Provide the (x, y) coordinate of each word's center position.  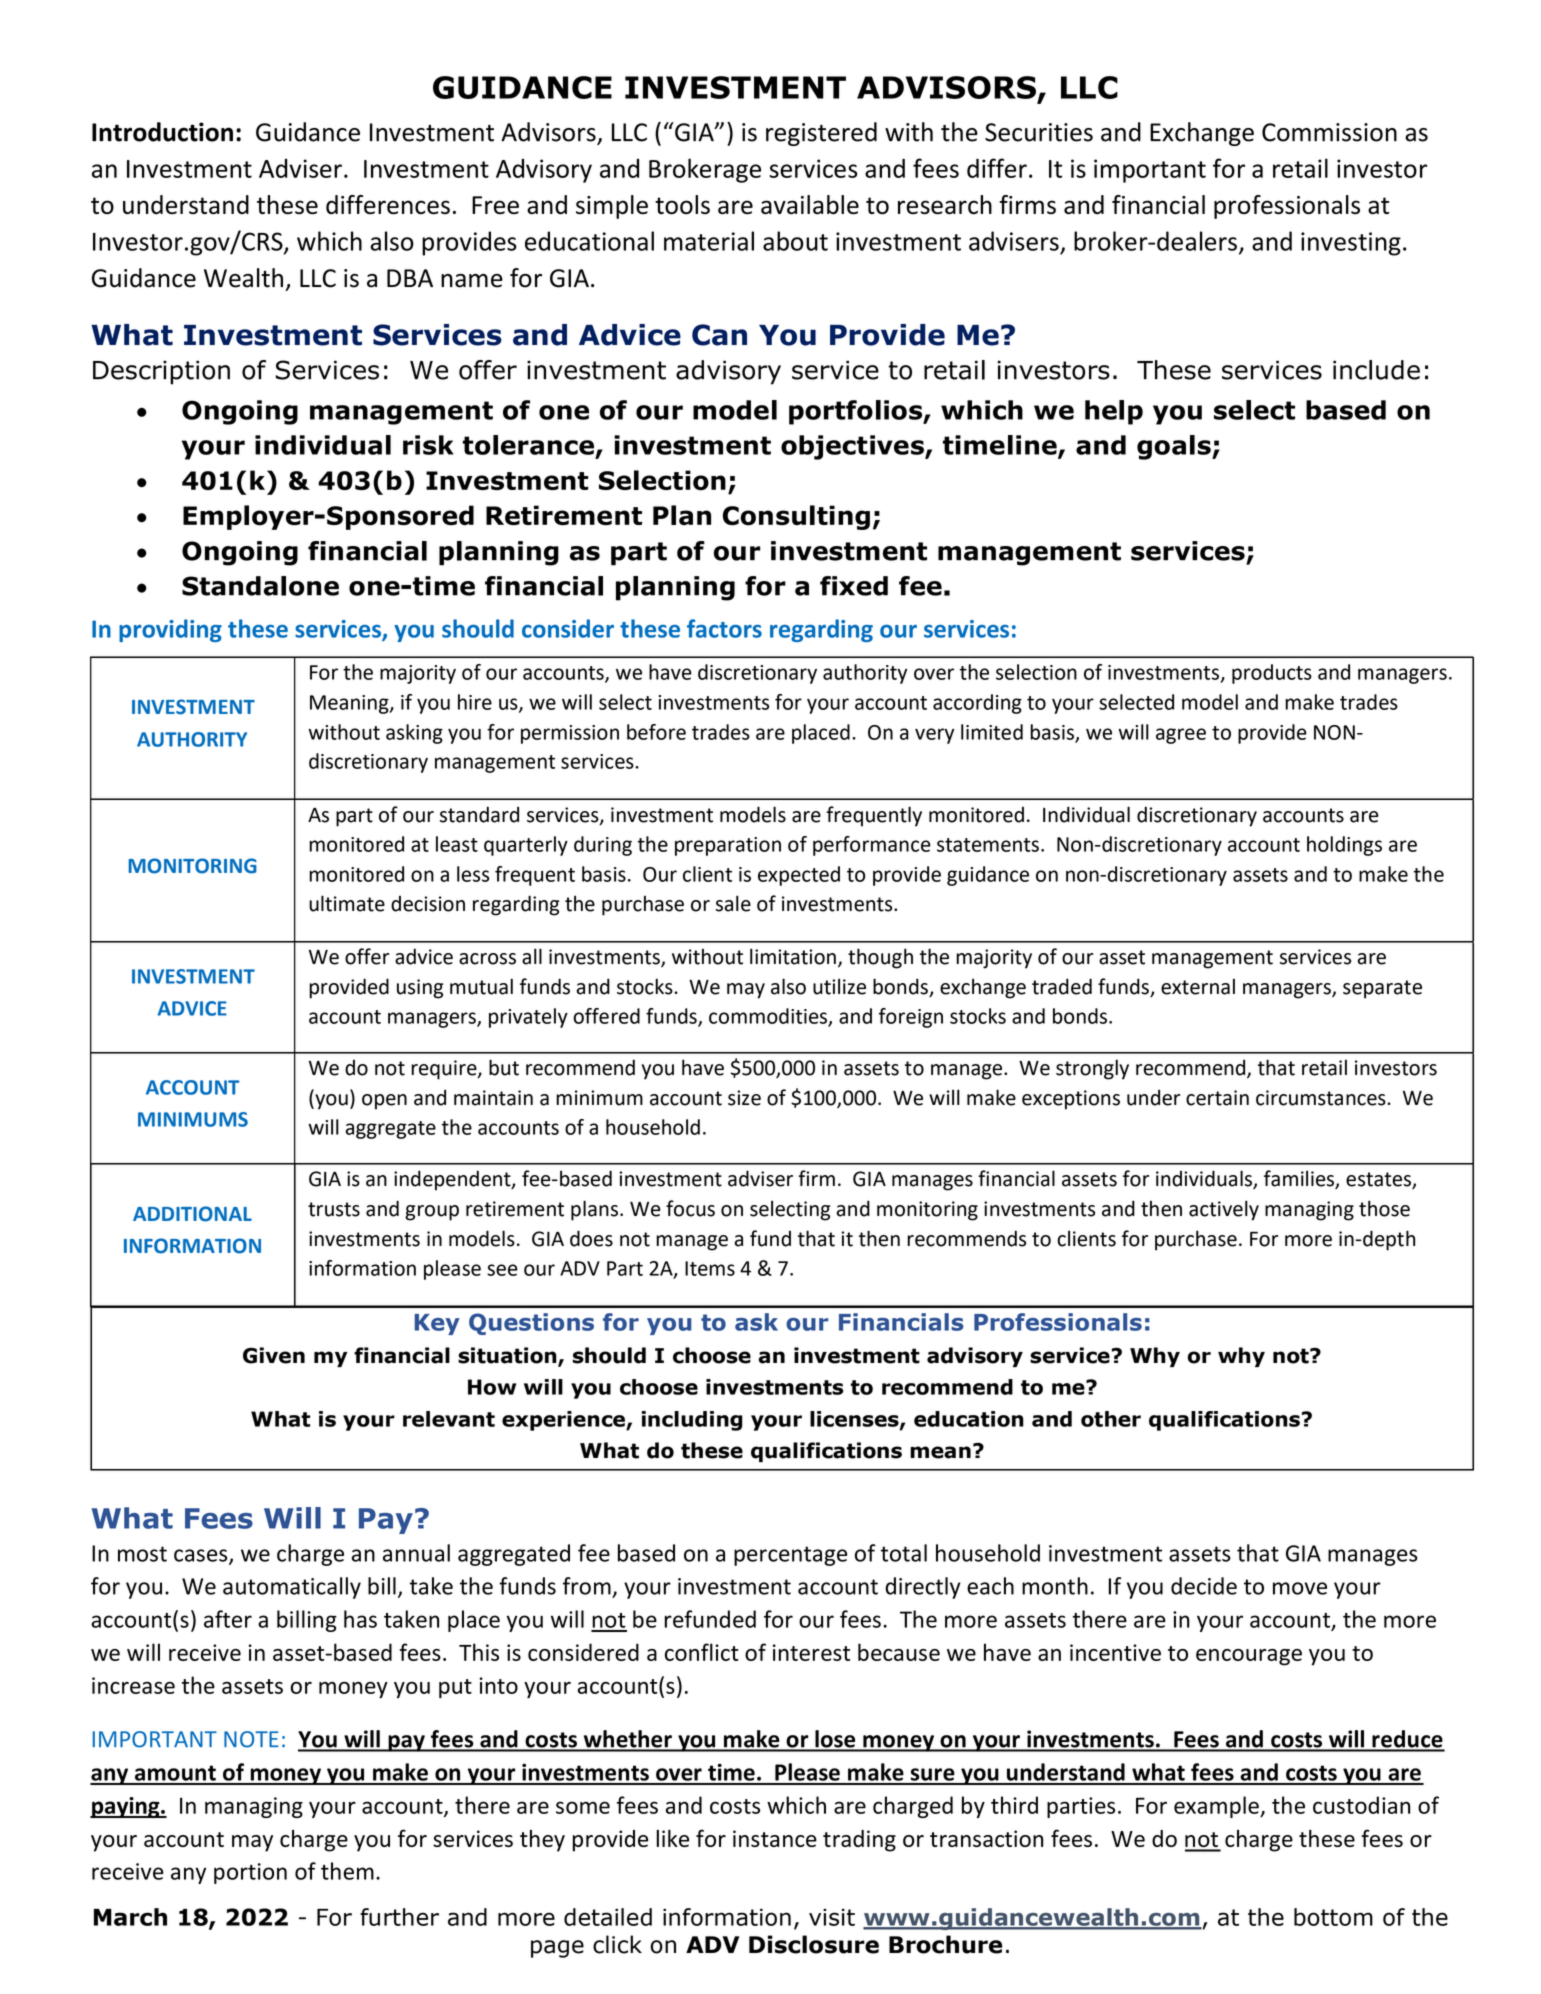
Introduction (162, 132)
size (744, 1098)
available (810, 204)
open (384, 1102)
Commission (1329, 132)
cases (202, 1556)
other (1111, 1419)
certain (1217, 1098)
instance (775, 1838)
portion (250, 1873)
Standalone (260, 586)
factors (724, 628)
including (692, 1421)
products (1272, 674)
